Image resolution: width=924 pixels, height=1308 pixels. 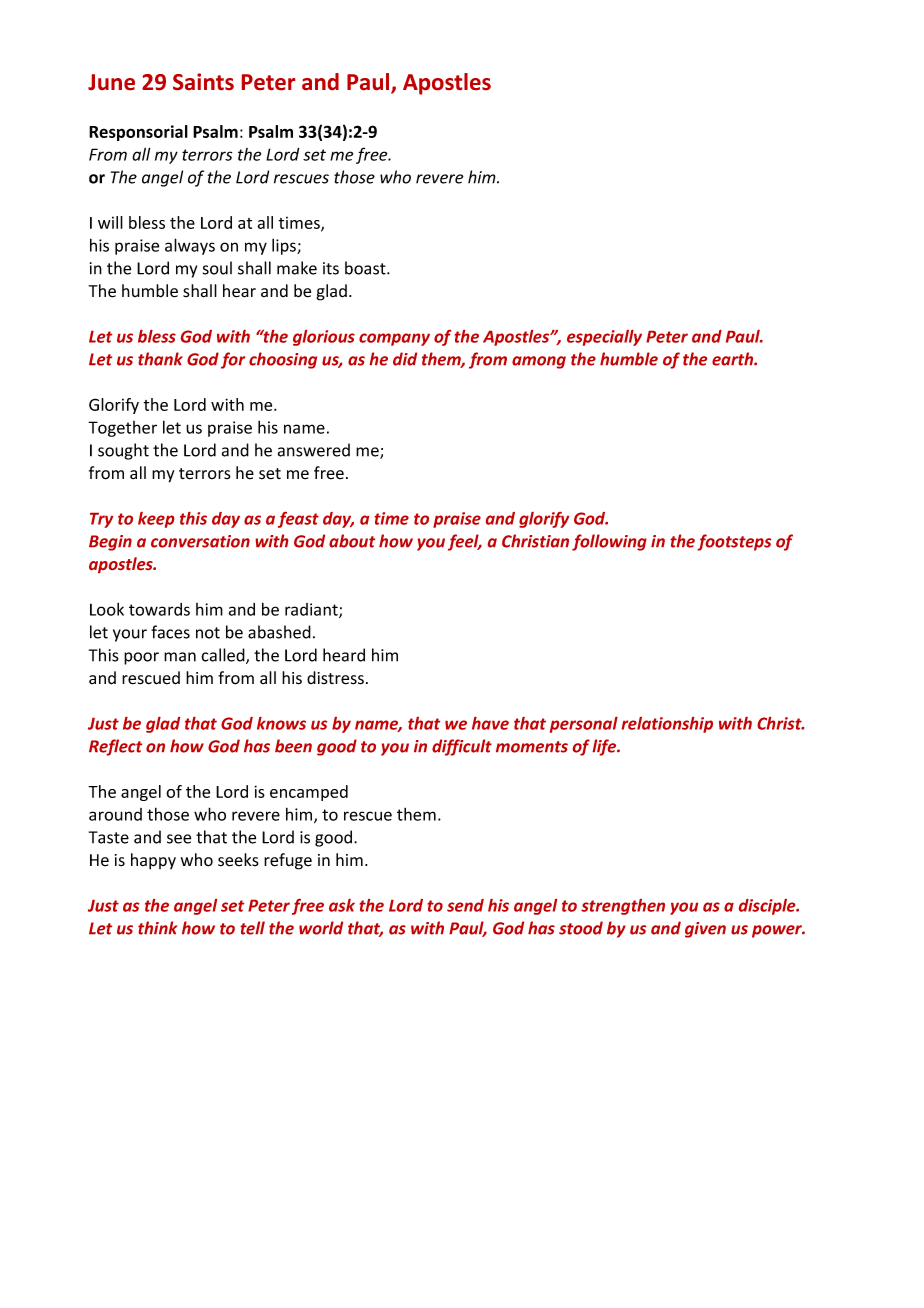 I want to click on difficult, so click(x=462, y=747).
